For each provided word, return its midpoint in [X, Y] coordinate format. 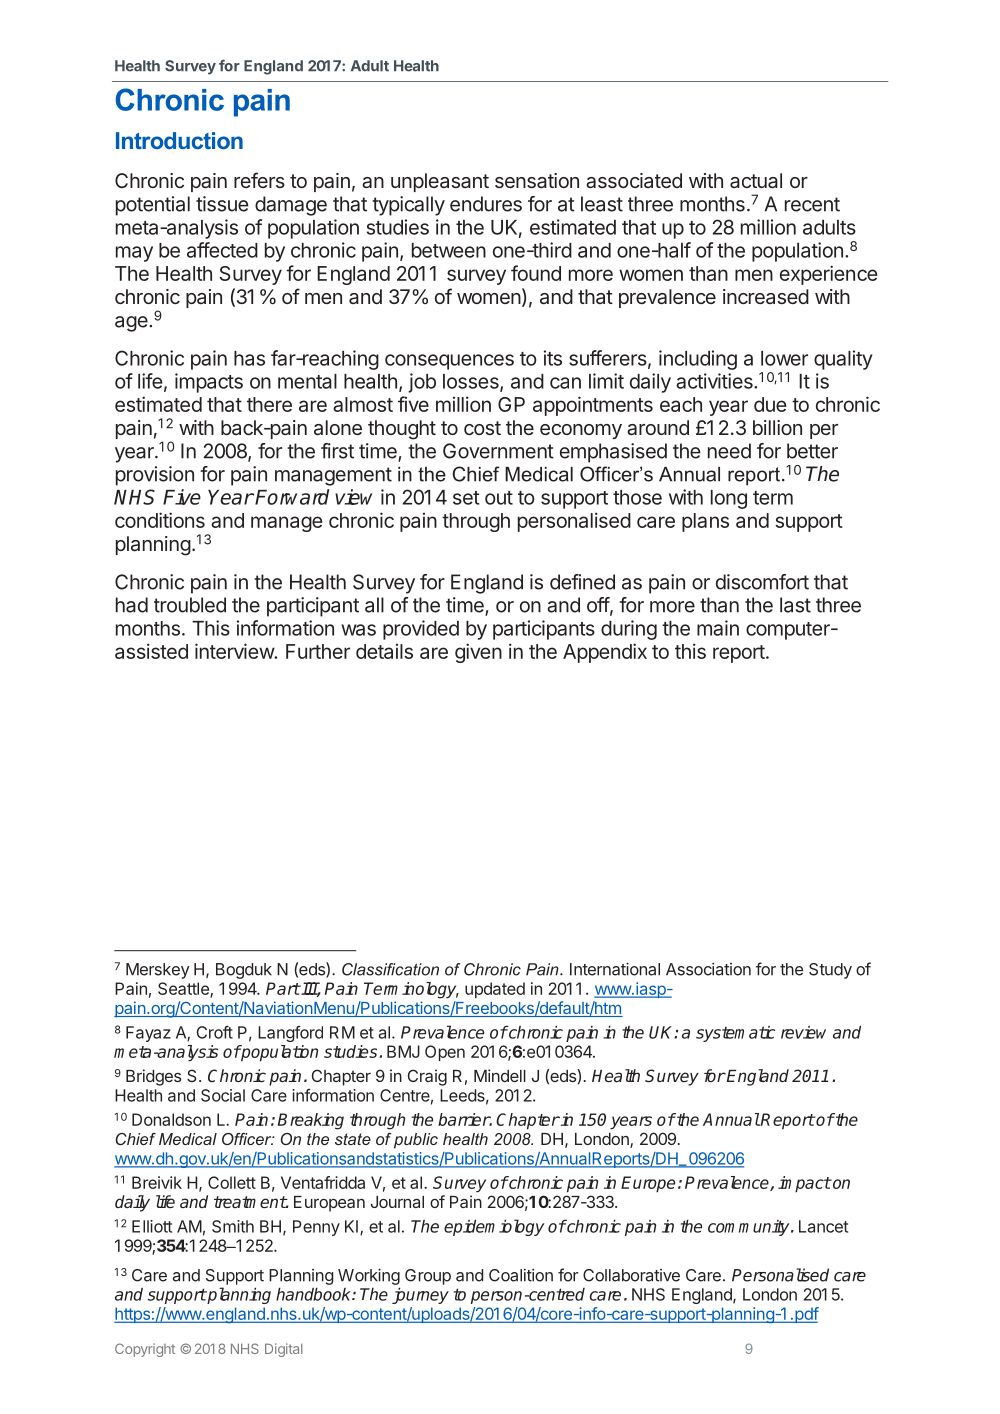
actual [756, 180]
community [750, 1228]
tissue [222, 204]
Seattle [184, 989]
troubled [190, 605]
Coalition [521, 1275]
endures [486, 204]
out [499, 498]
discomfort [762, 582]
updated [495, 990]
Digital [283, 1350]
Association [708, 969]
